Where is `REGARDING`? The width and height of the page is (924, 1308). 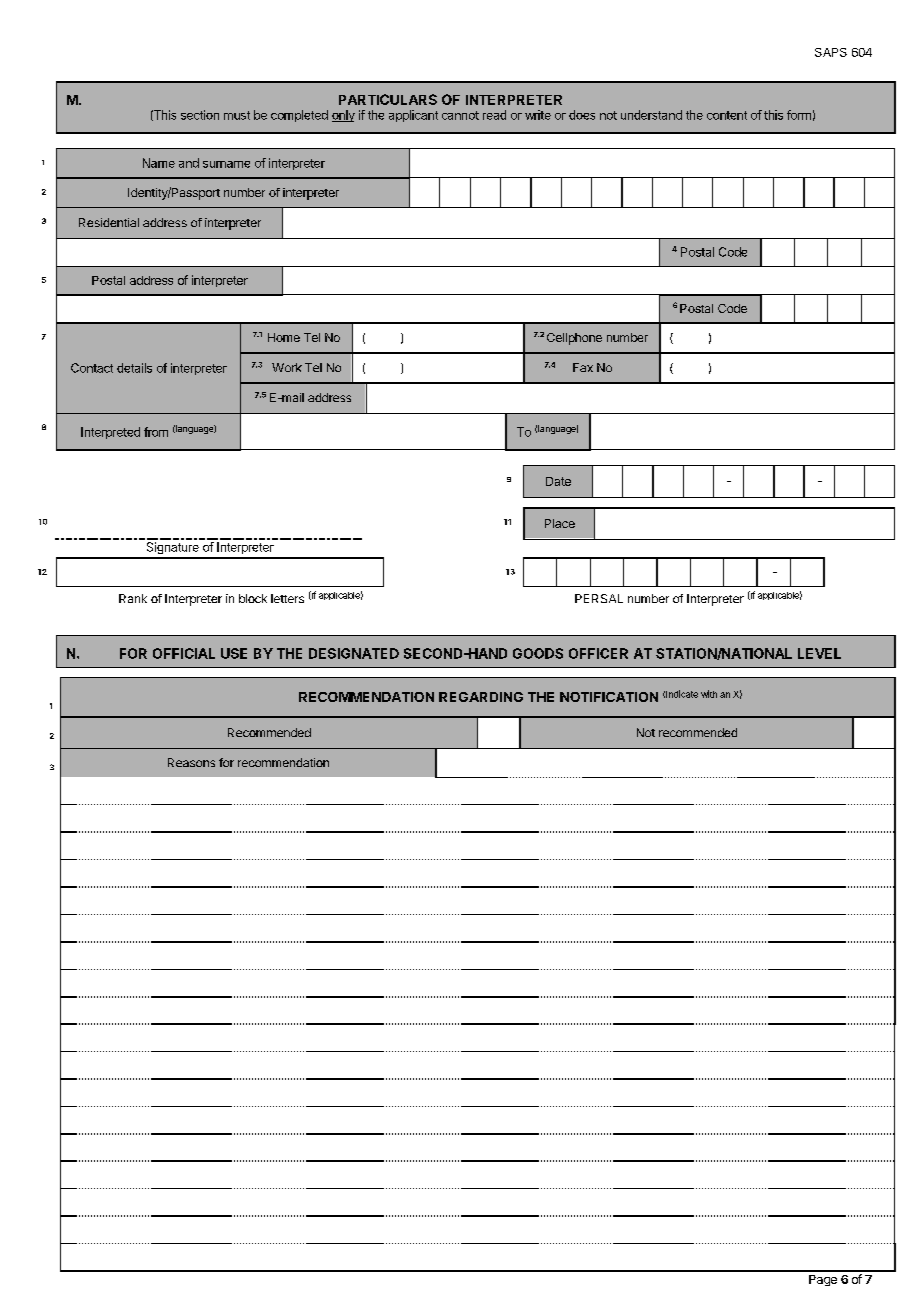 REGARDING is located at coordinates (481, 697).
